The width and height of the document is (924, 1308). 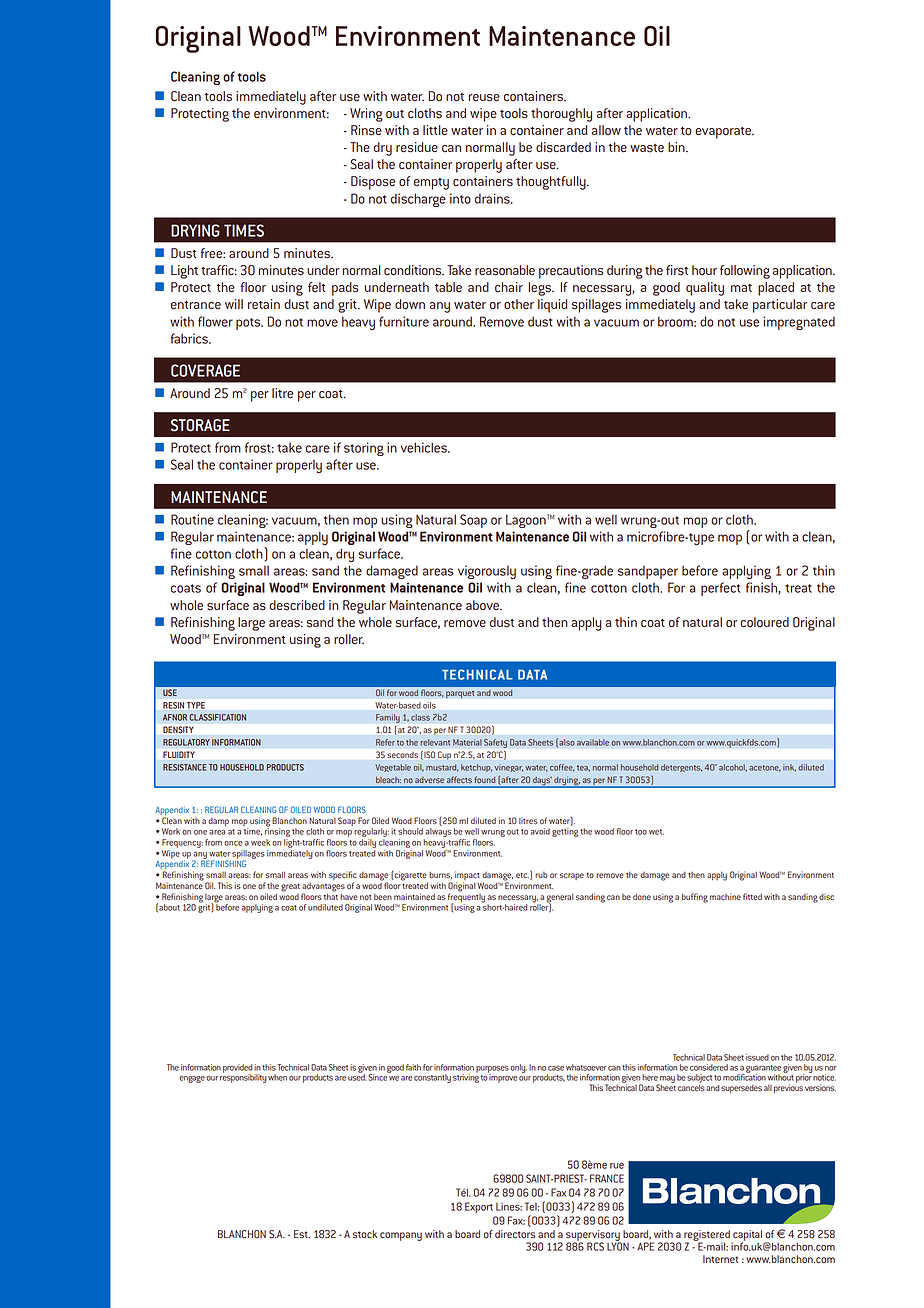 I want to click on purposes, so click(x=492, y=1070).
